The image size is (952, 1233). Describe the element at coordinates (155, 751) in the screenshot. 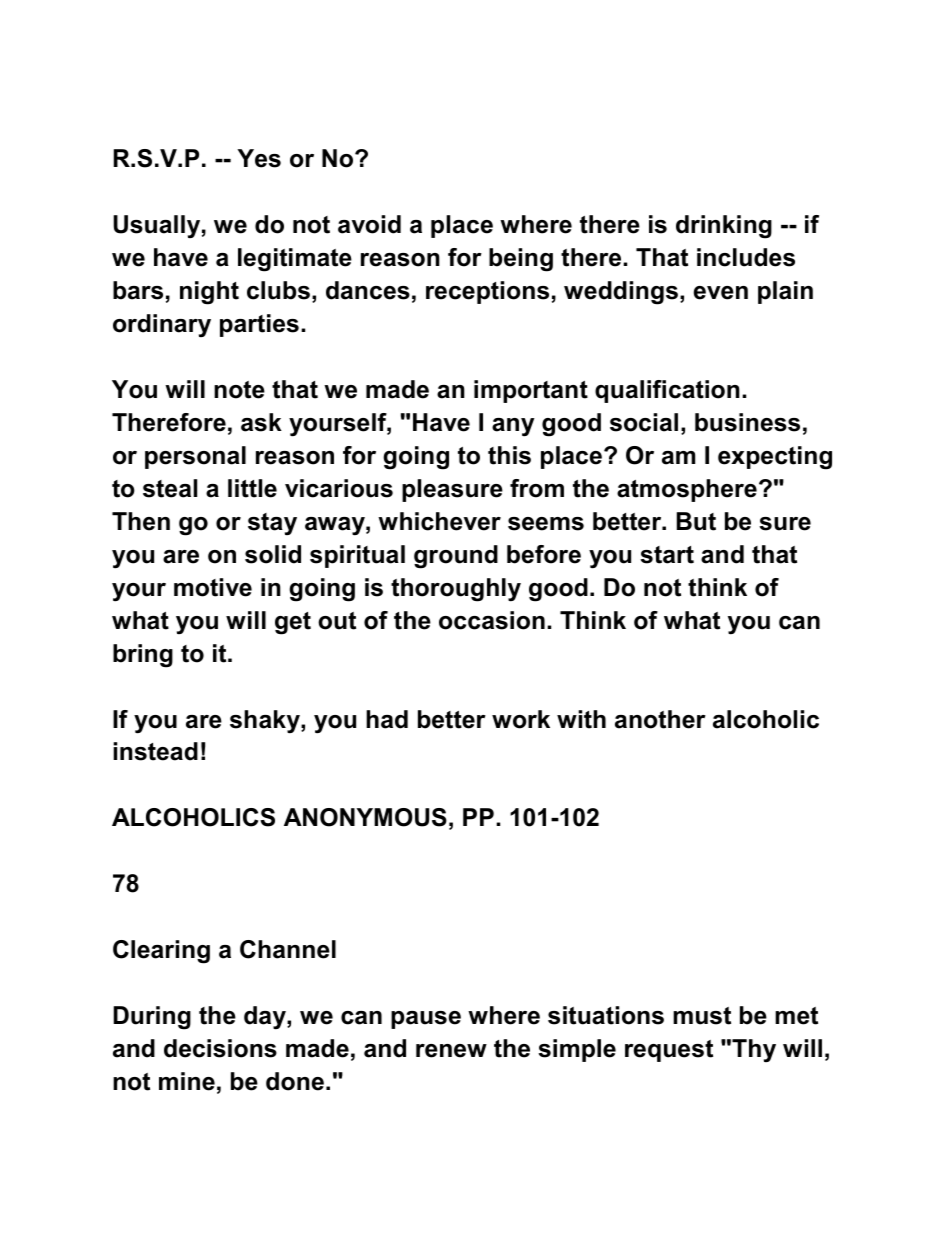

I see `instead` at that location.
